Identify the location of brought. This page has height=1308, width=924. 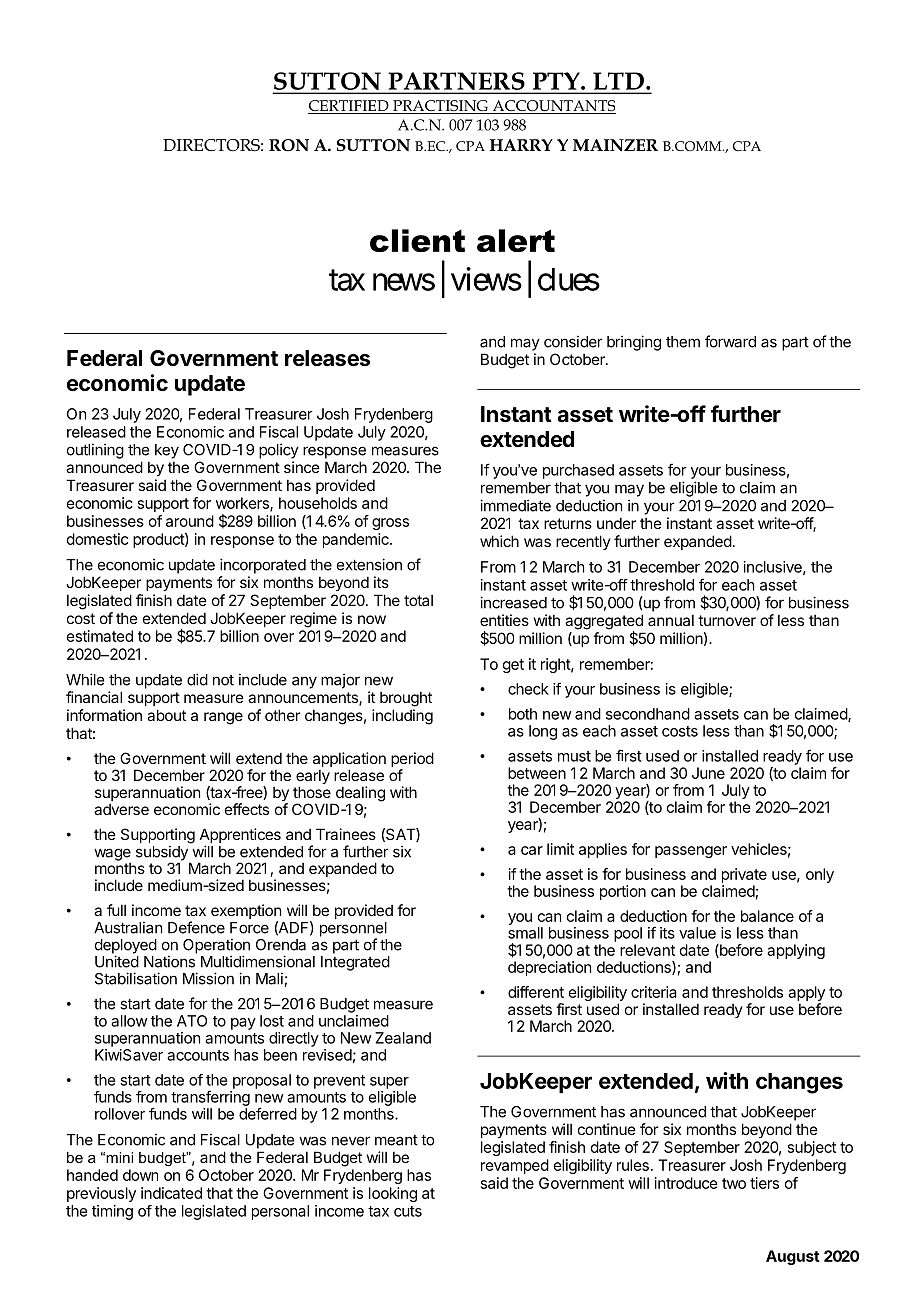
(406, 699).
